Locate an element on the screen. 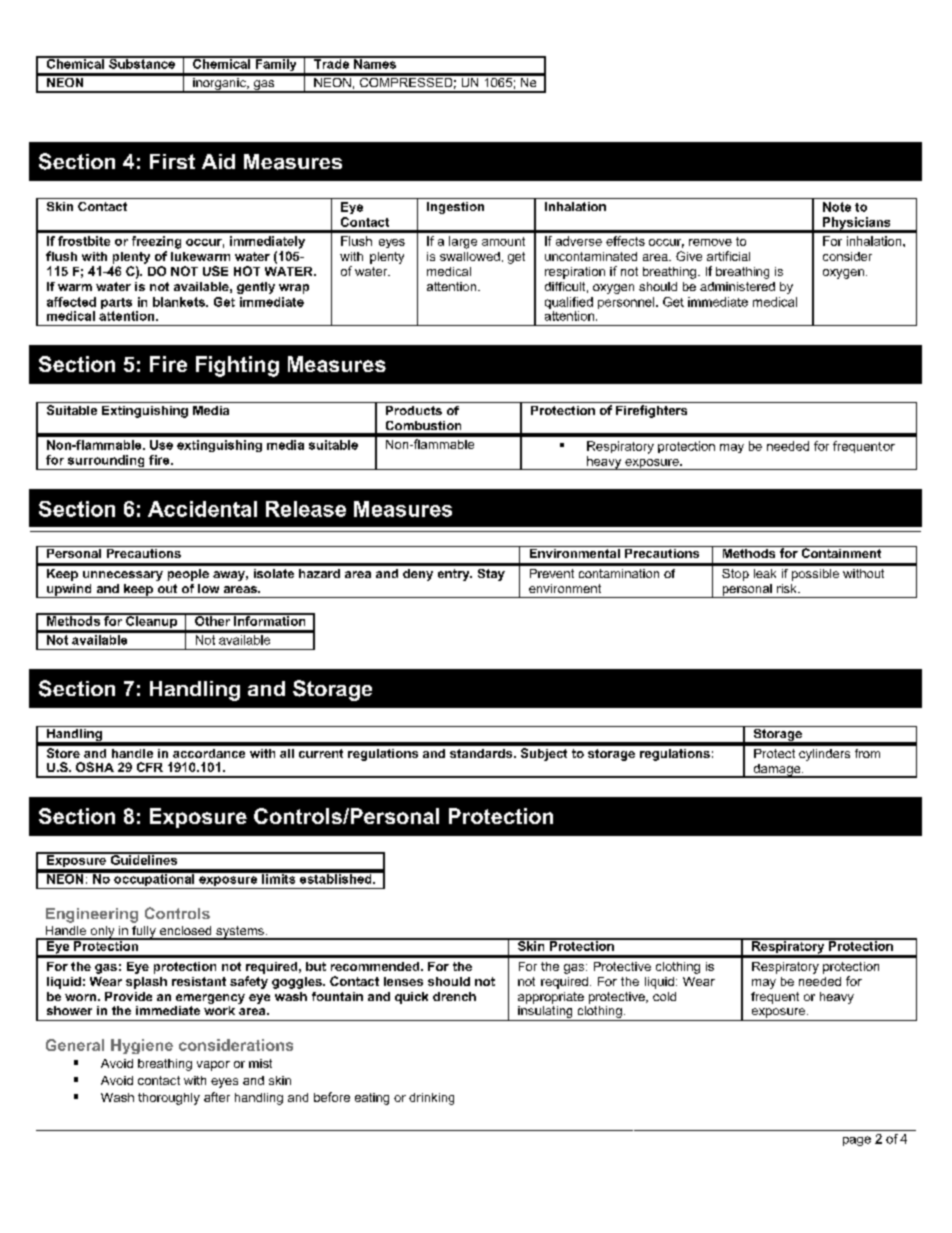  page is located at coordinates (857, 1141).
